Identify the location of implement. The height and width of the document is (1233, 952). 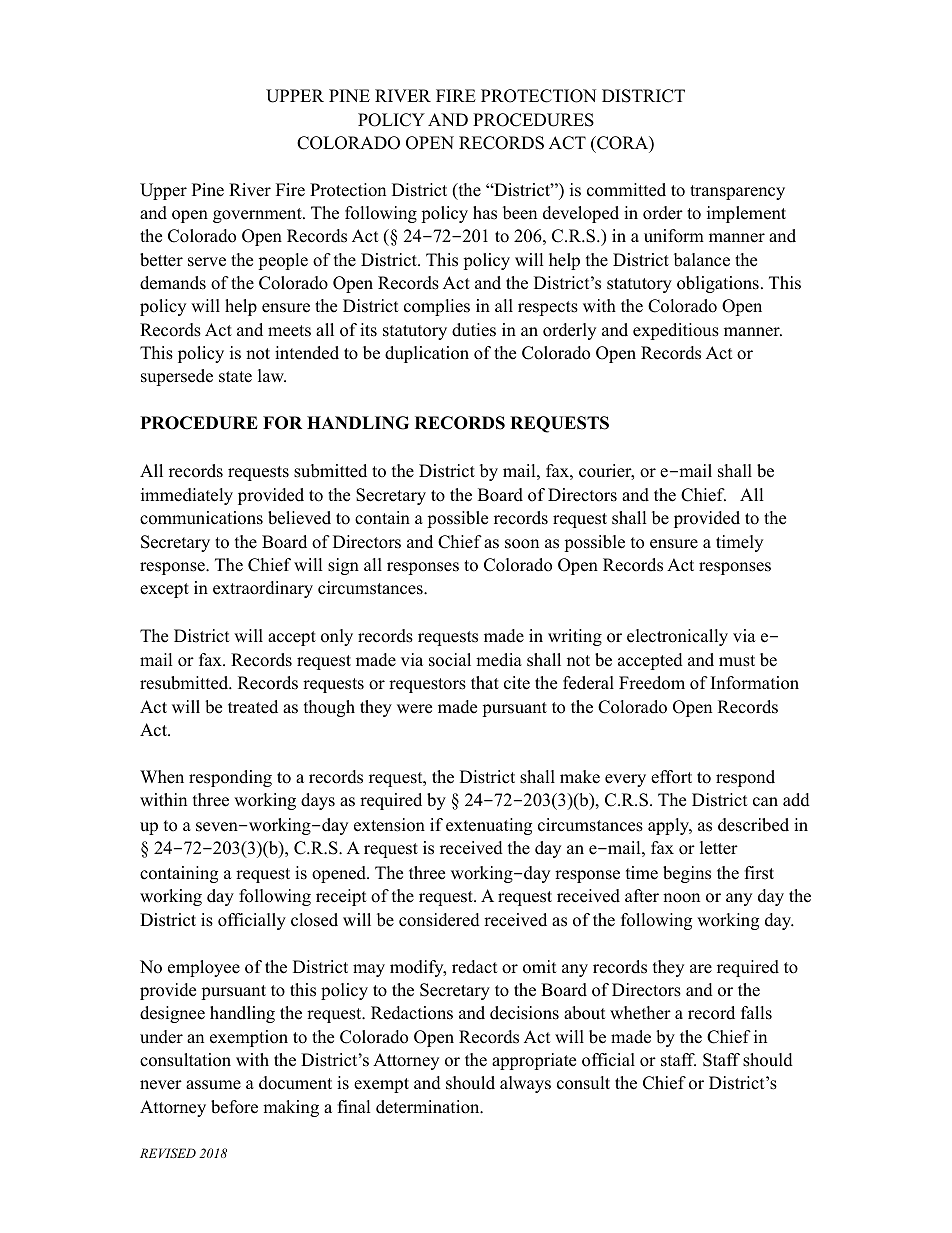
(746, 214).
